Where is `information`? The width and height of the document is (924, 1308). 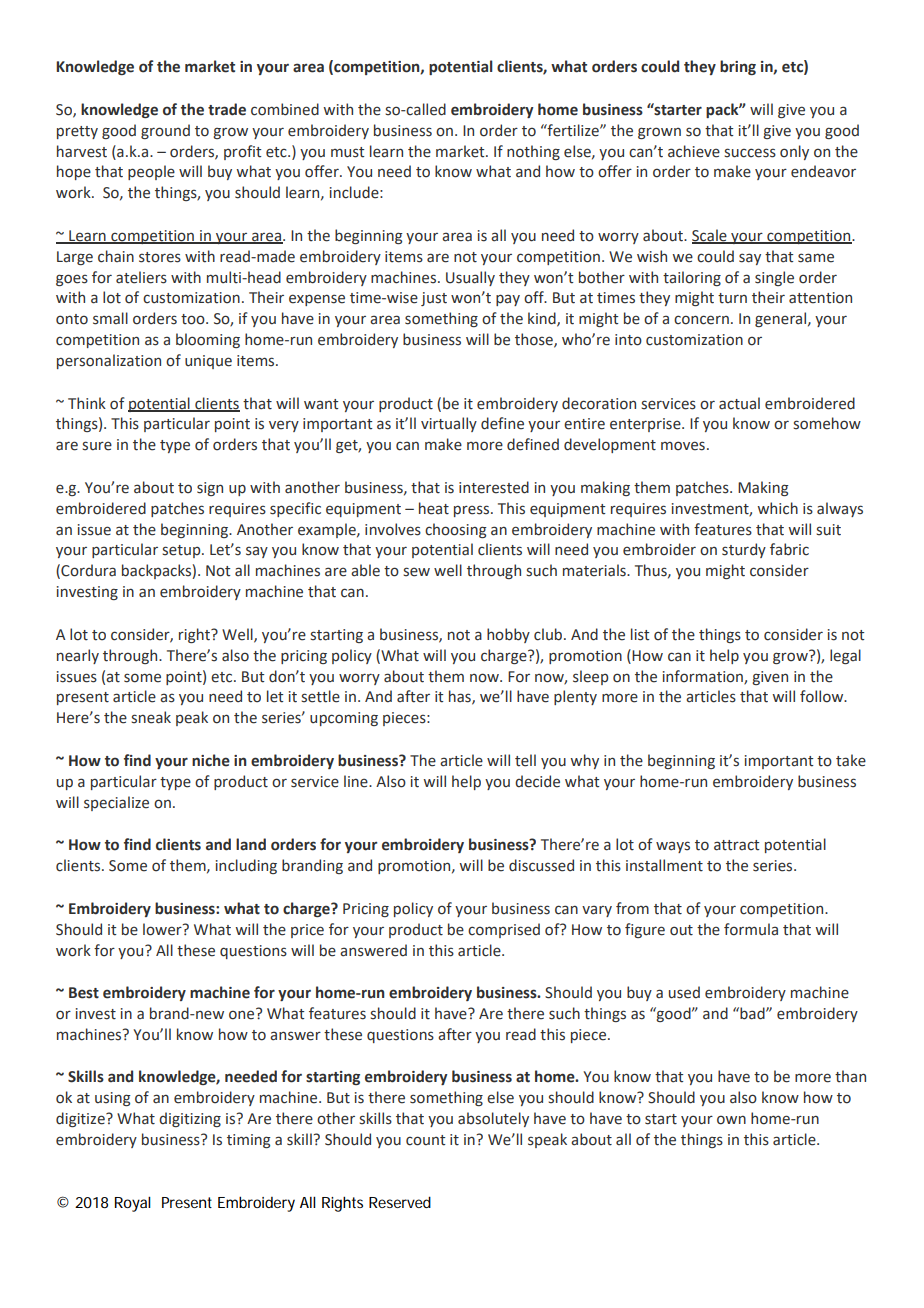 information is located at coordinates (704, 677).
